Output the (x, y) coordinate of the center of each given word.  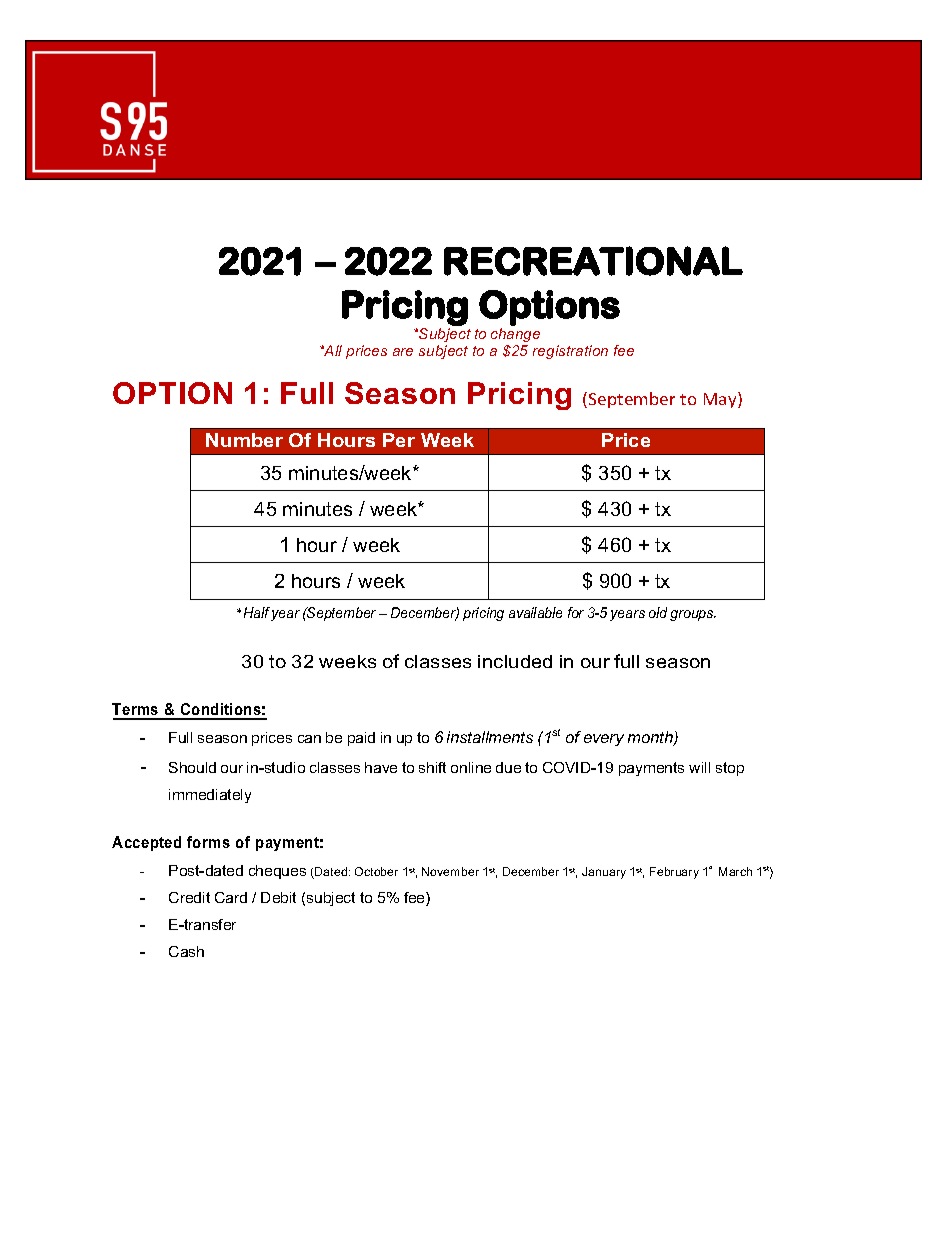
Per (399, 440)
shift (432, 767)
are (403, 352)
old (658, 612)
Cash (186, 951)
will (699, 767)
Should (192, 767)
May (721, 400)
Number (244, 440)
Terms (136, 711)
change (515, 335)
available (535, 612)
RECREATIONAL (593, 261)
